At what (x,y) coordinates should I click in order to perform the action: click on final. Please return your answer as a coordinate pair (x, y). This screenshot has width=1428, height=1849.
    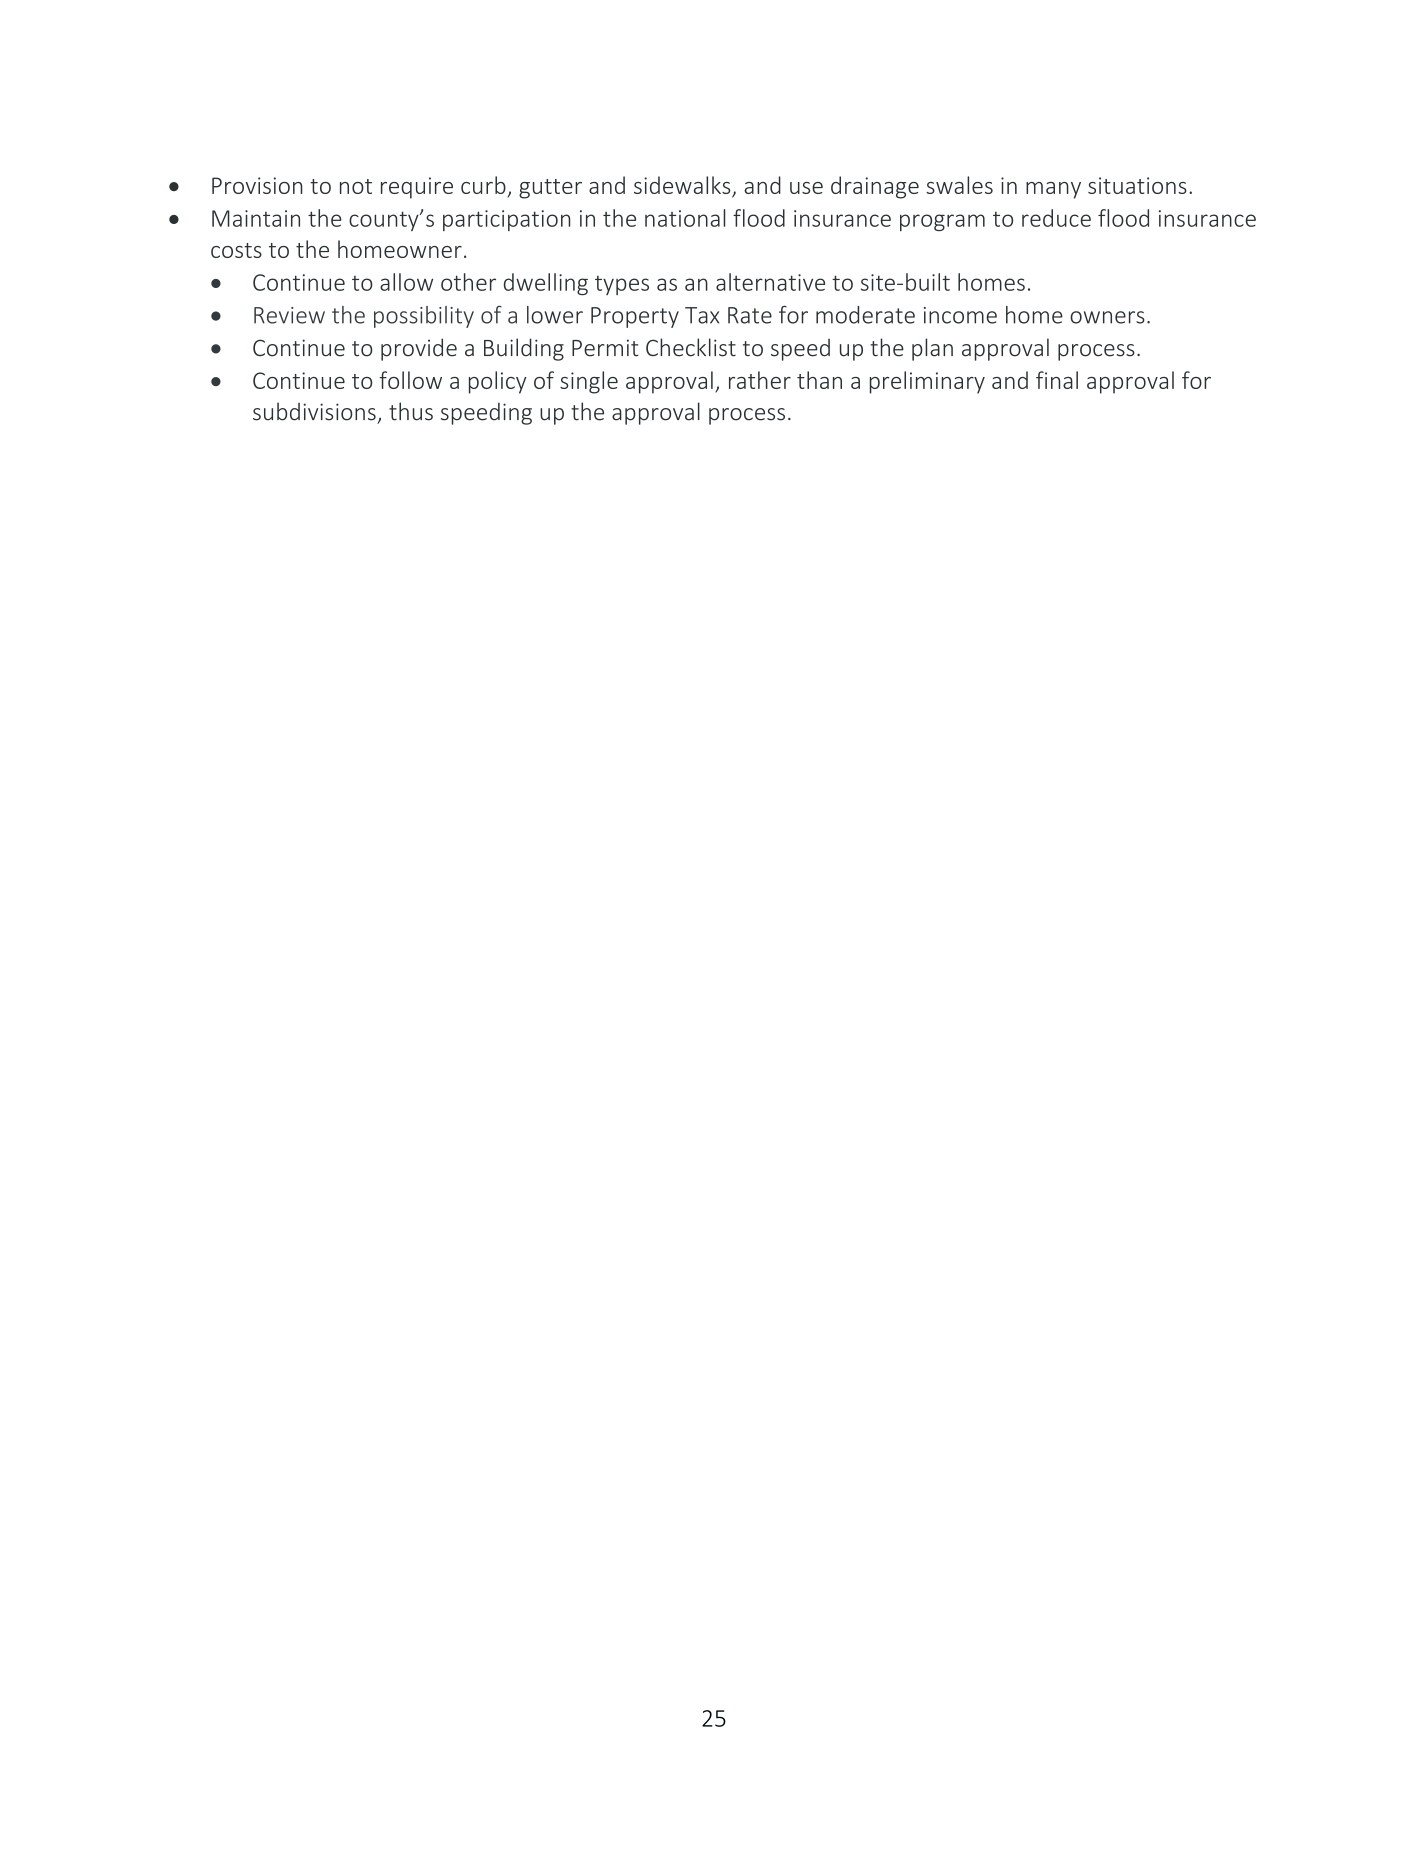
    Looking at the image, I should click on (1057, 380).
